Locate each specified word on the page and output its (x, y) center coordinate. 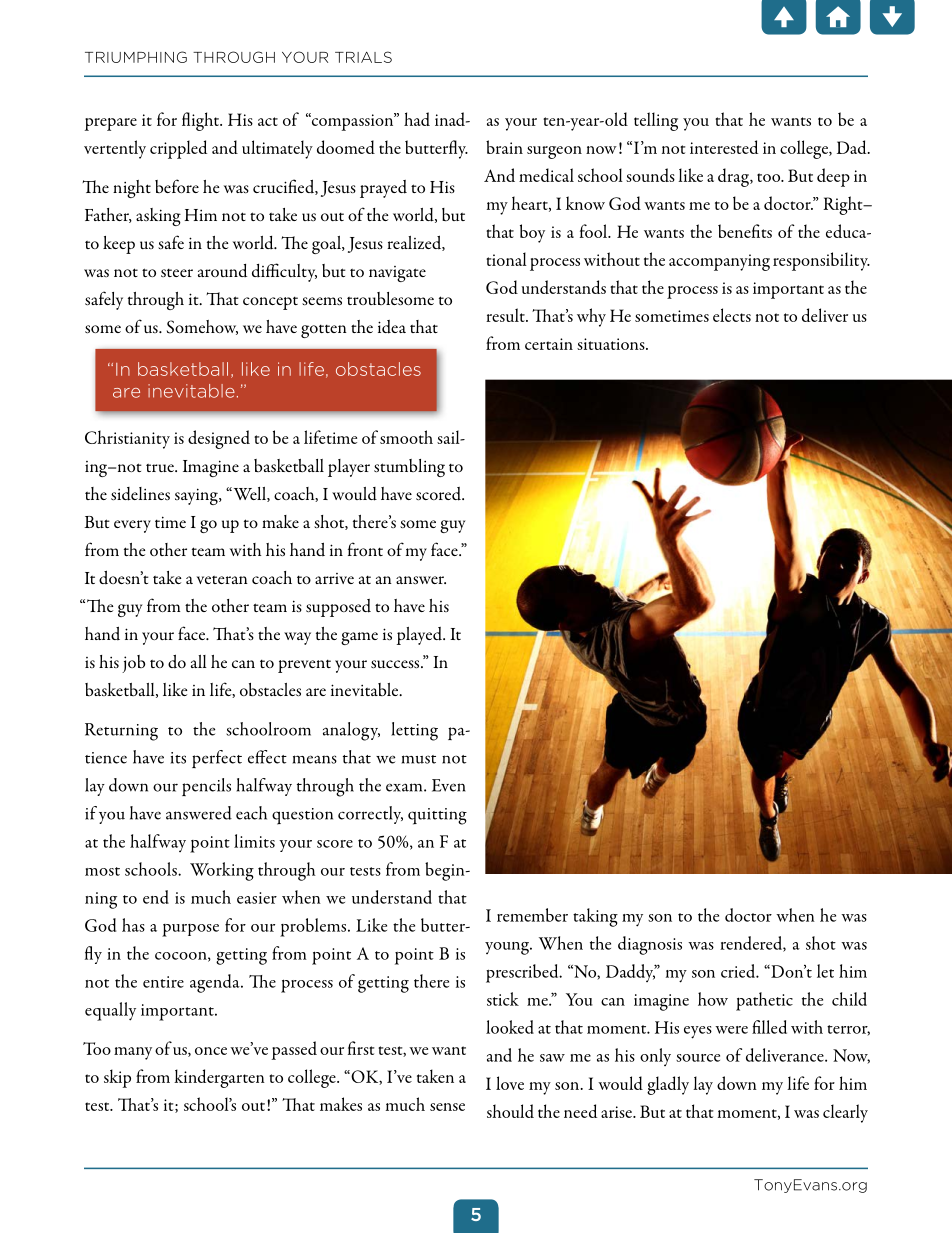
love (510, 1083)
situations (612, 344)
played (421, 636)
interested (724, 147)
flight (201, 121)
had (417, 119)
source (698, 1058)
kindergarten (219, 1078)
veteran (222, 580)
